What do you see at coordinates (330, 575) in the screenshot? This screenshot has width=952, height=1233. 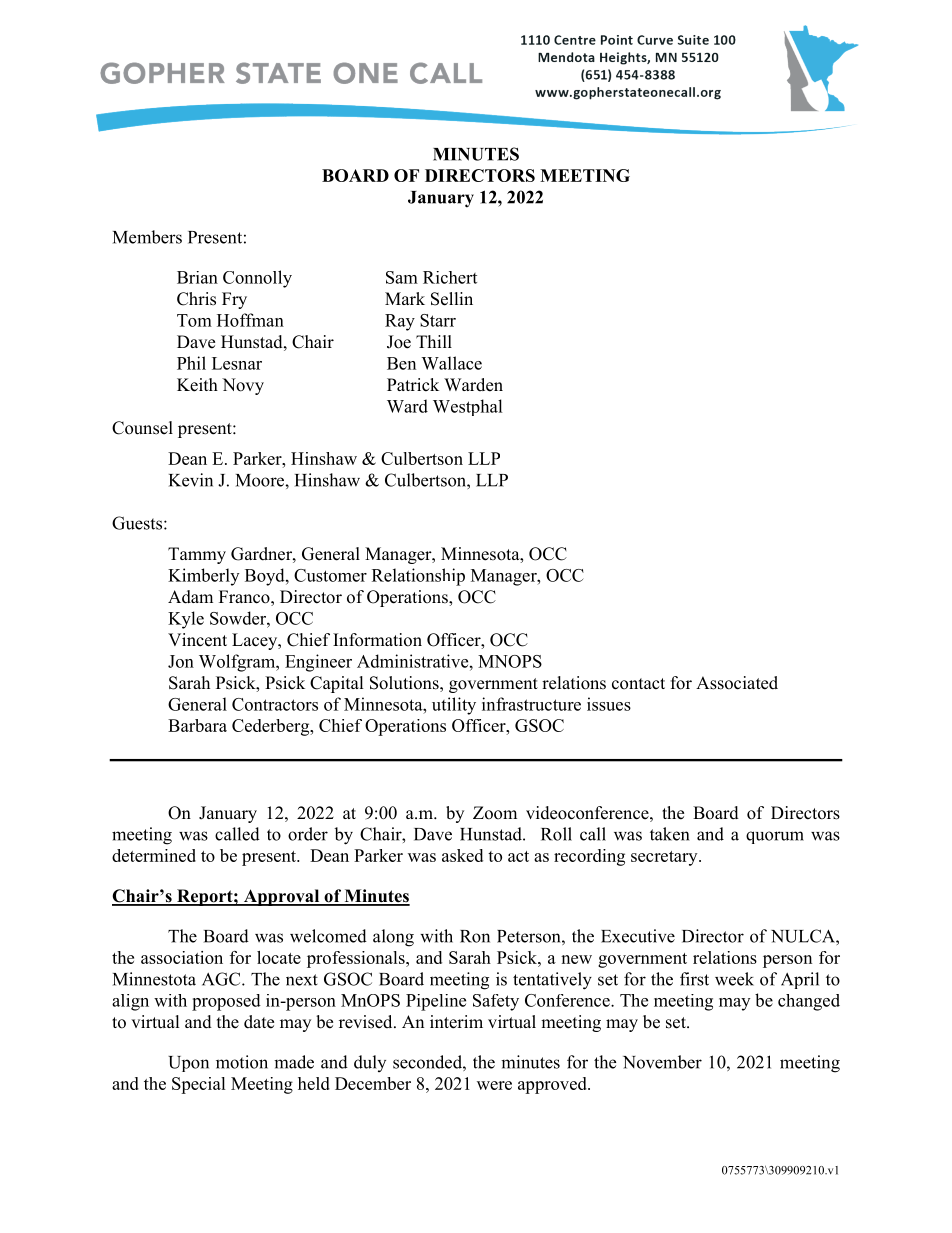 I see `Customer` at bounding box center [330, 575].
